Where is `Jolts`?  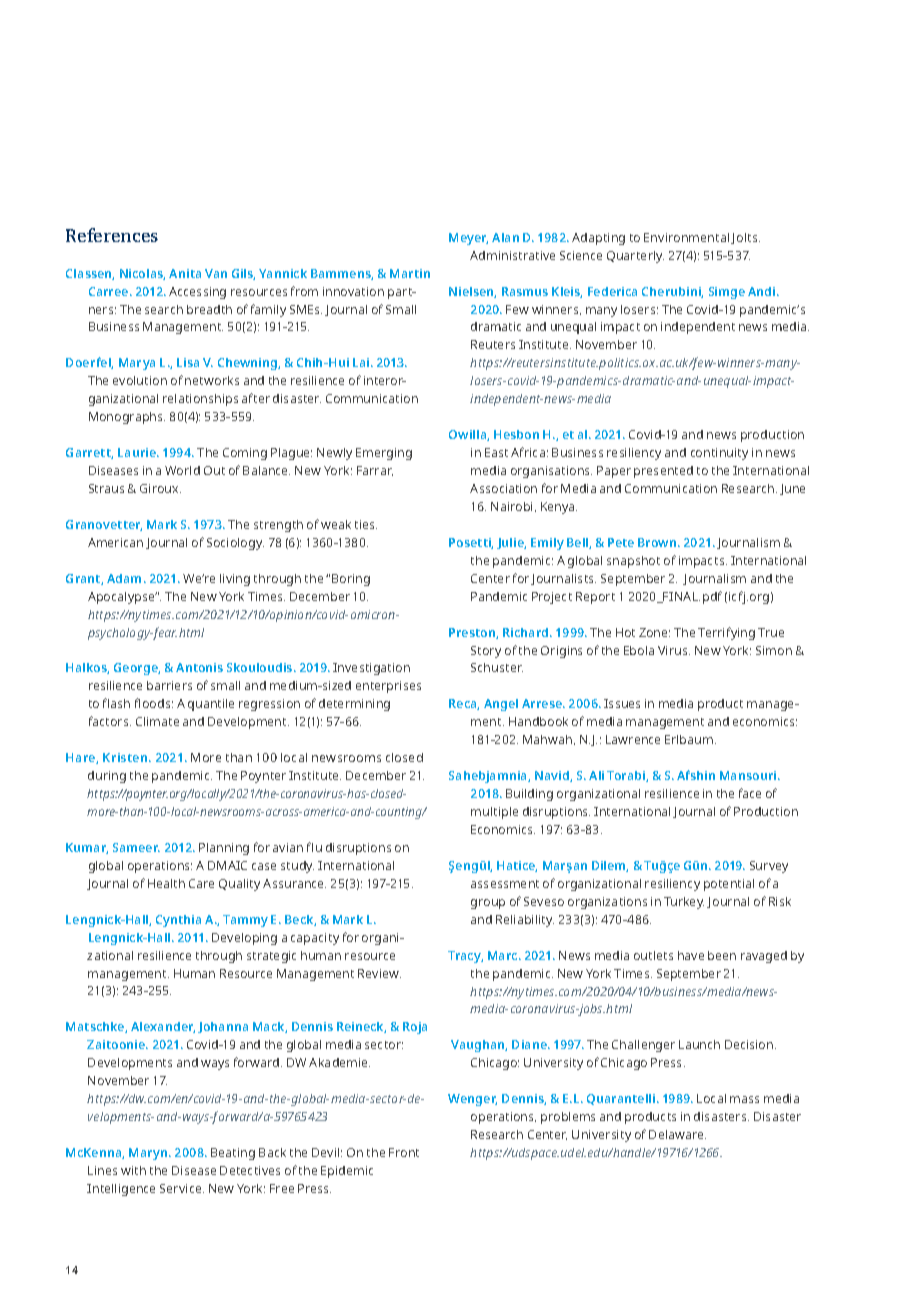 Jolts is located at coordinates (745, 238).
